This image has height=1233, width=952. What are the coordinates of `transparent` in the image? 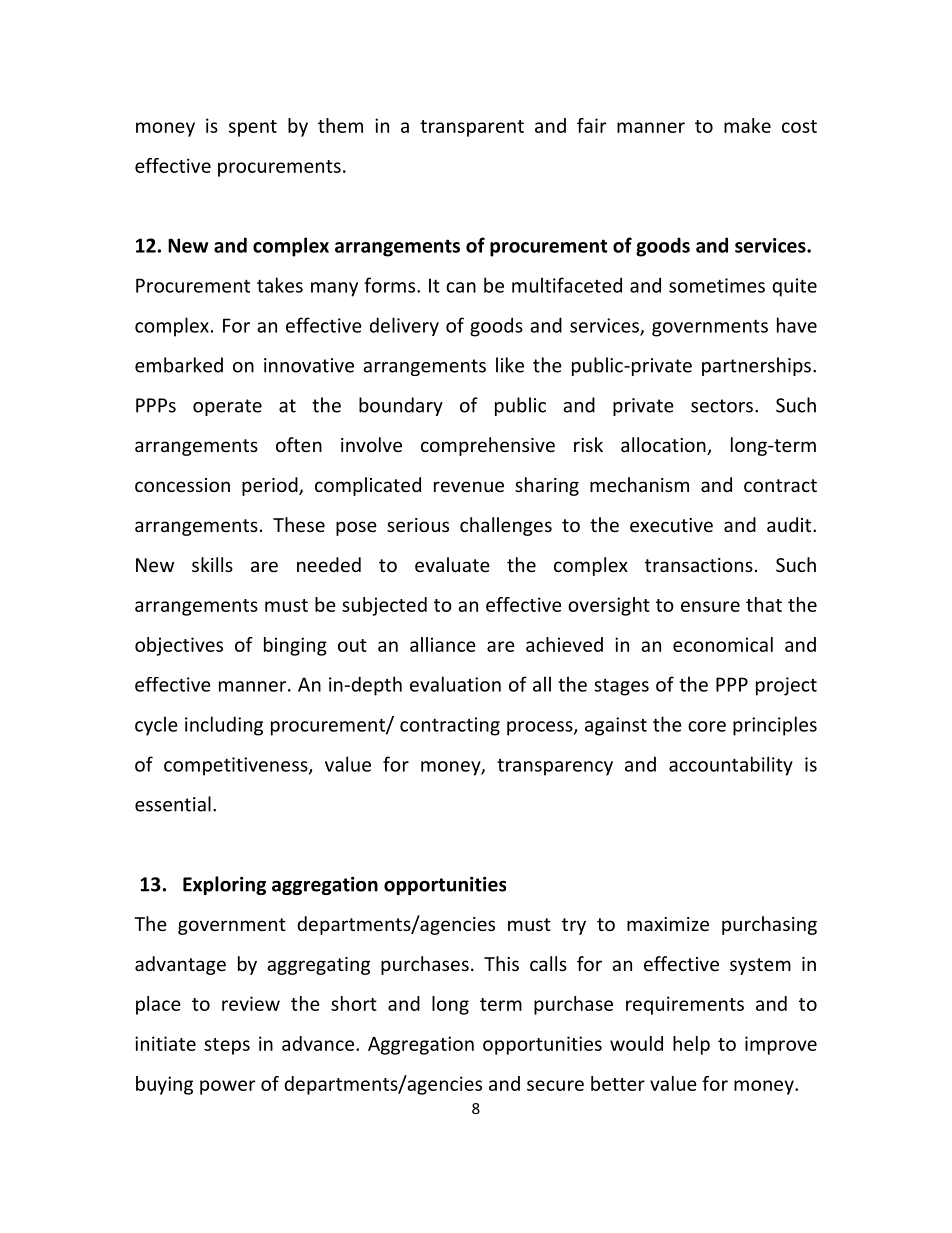 It's located at (472, 128).
